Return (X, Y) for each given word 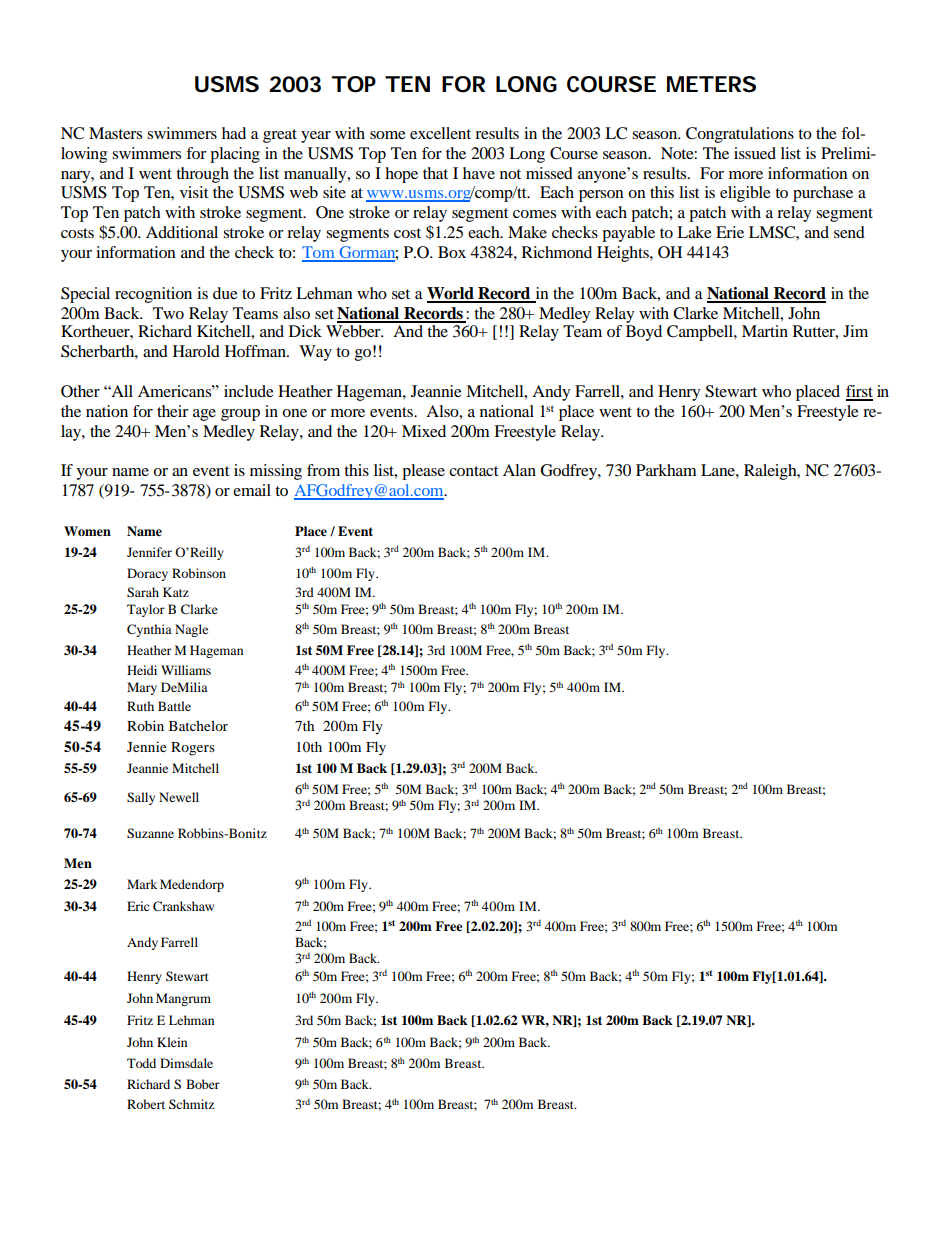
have (479, 173)
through (202, 175)
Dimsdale (186, 1063)
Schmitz (191, 1104)
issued (755, 153)
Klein (172, 1042)
